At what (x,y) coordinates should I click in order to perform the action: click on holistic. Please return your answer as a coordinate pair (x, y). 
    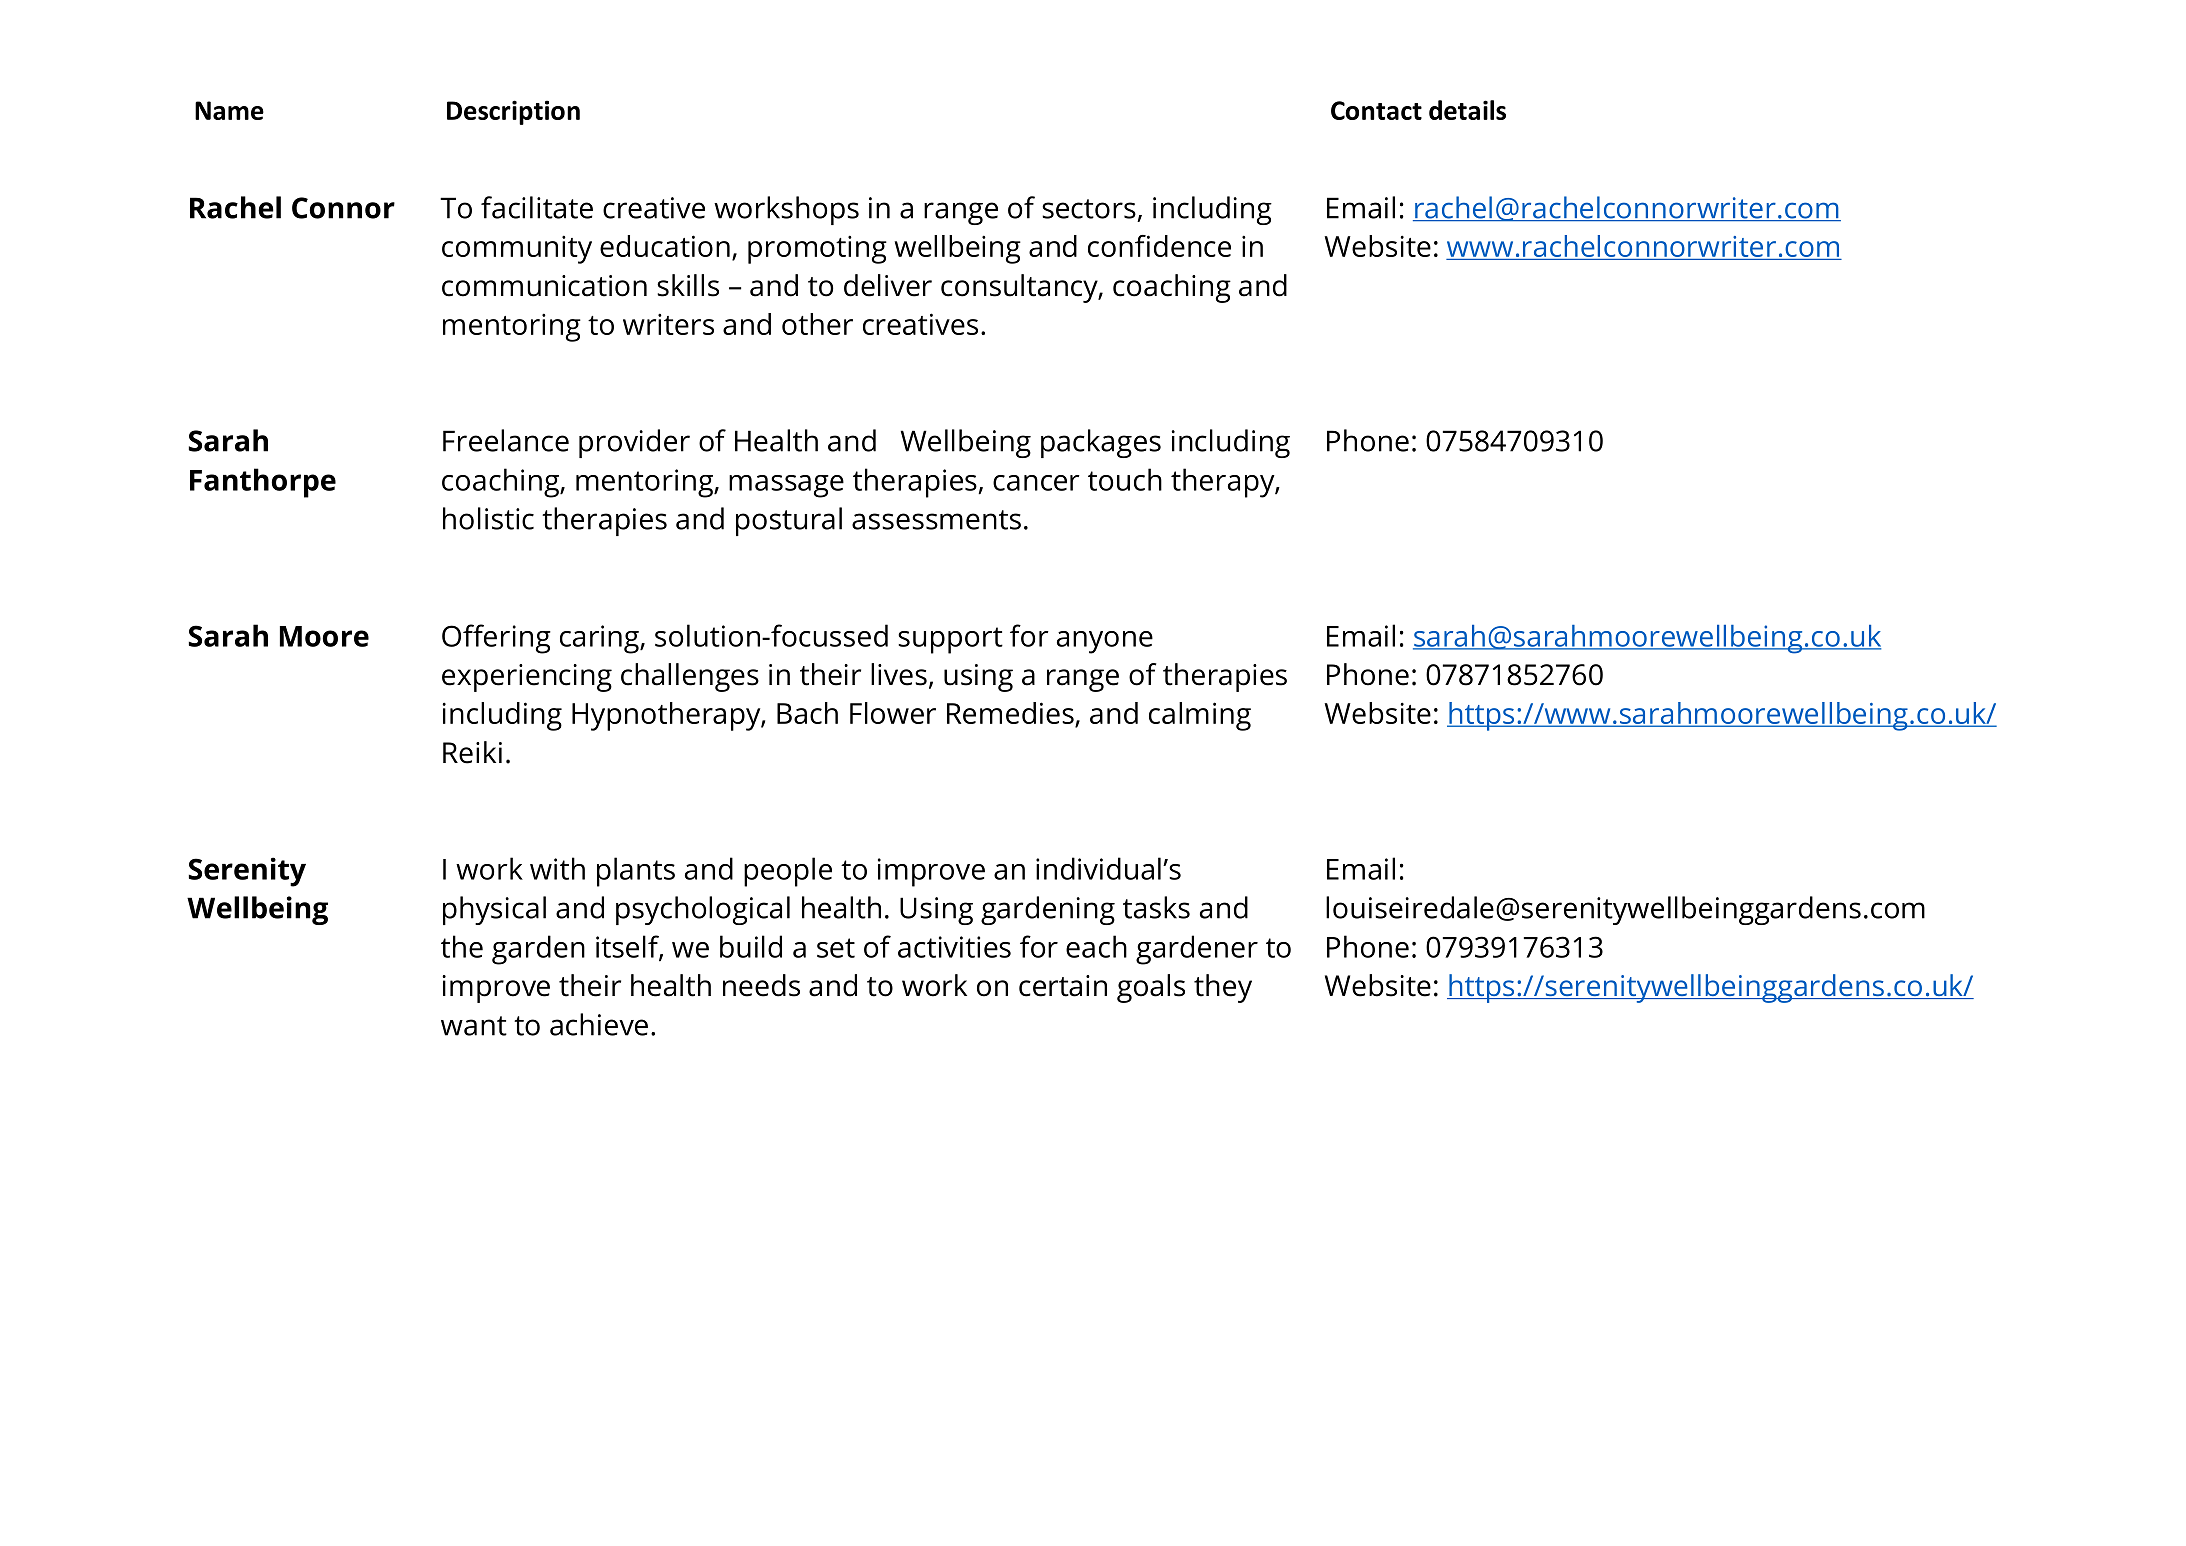
    Looking at the image, I should click on (488, 518).
